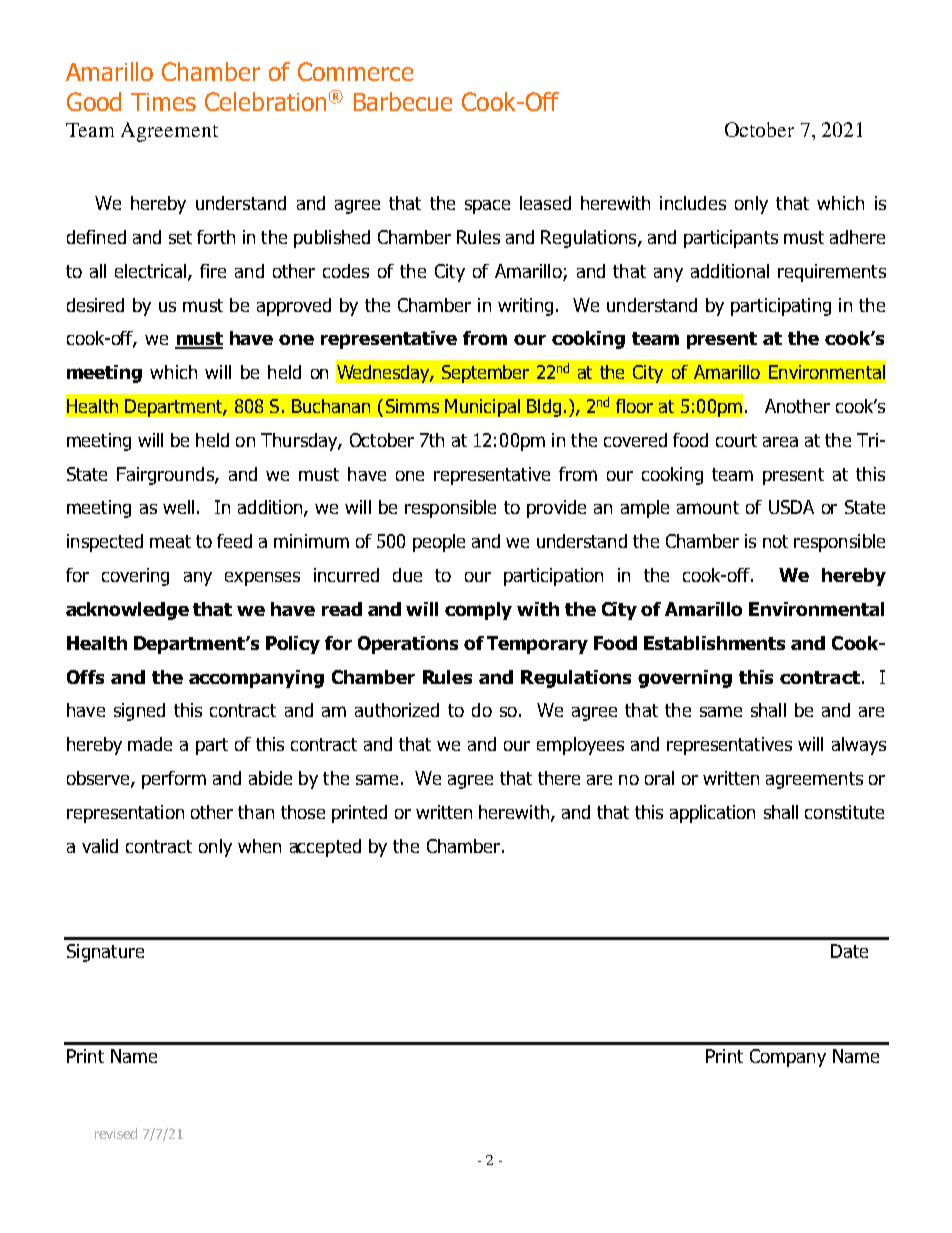 This screenshot has height=1233, width=952. Describe the element at coordinates (116, 1133) in the screenshot. I see `revised` at that location.
